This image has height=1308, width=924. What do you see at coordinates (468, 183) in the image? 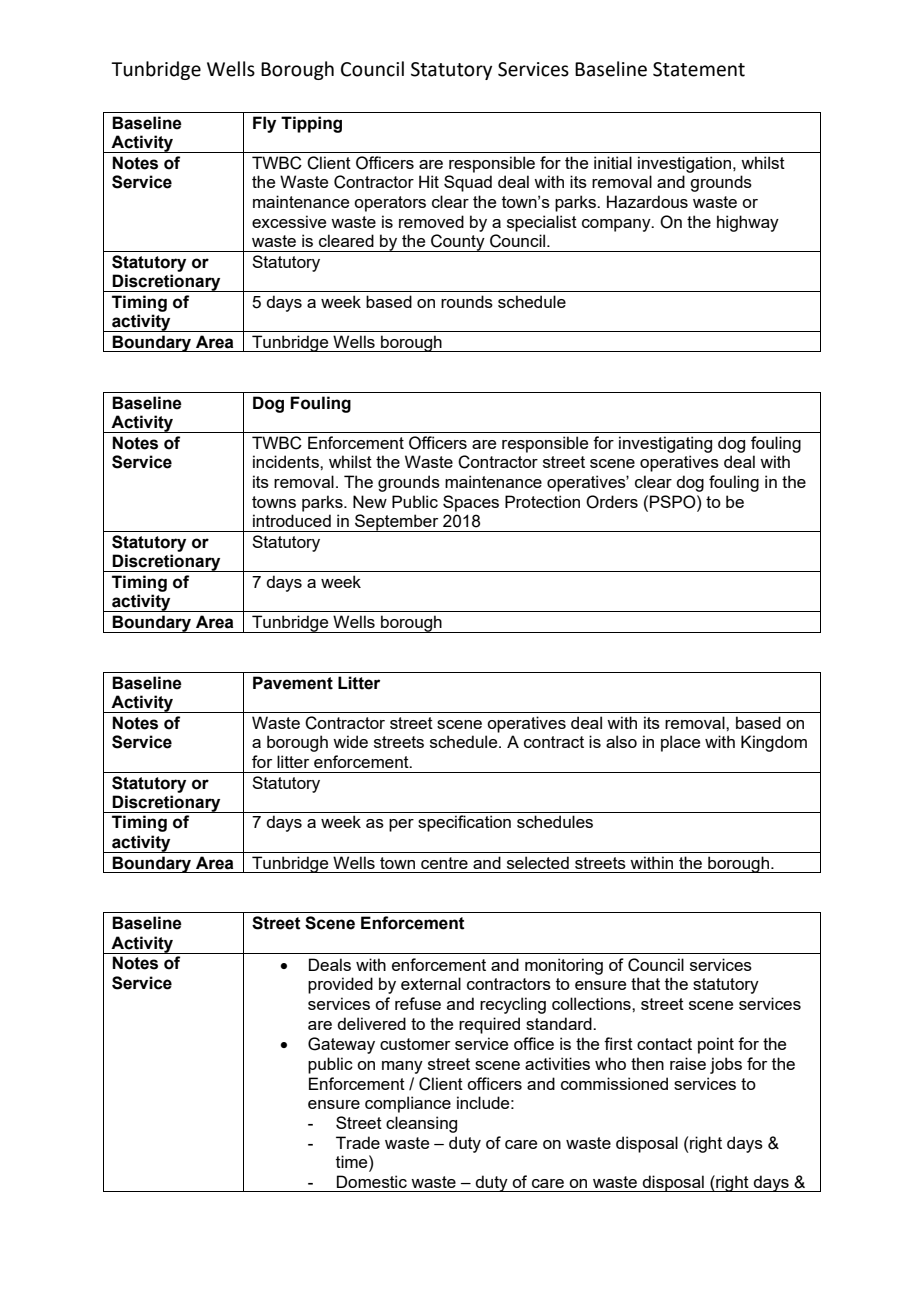
I see `Squad` at bounding box center [468, 183].
